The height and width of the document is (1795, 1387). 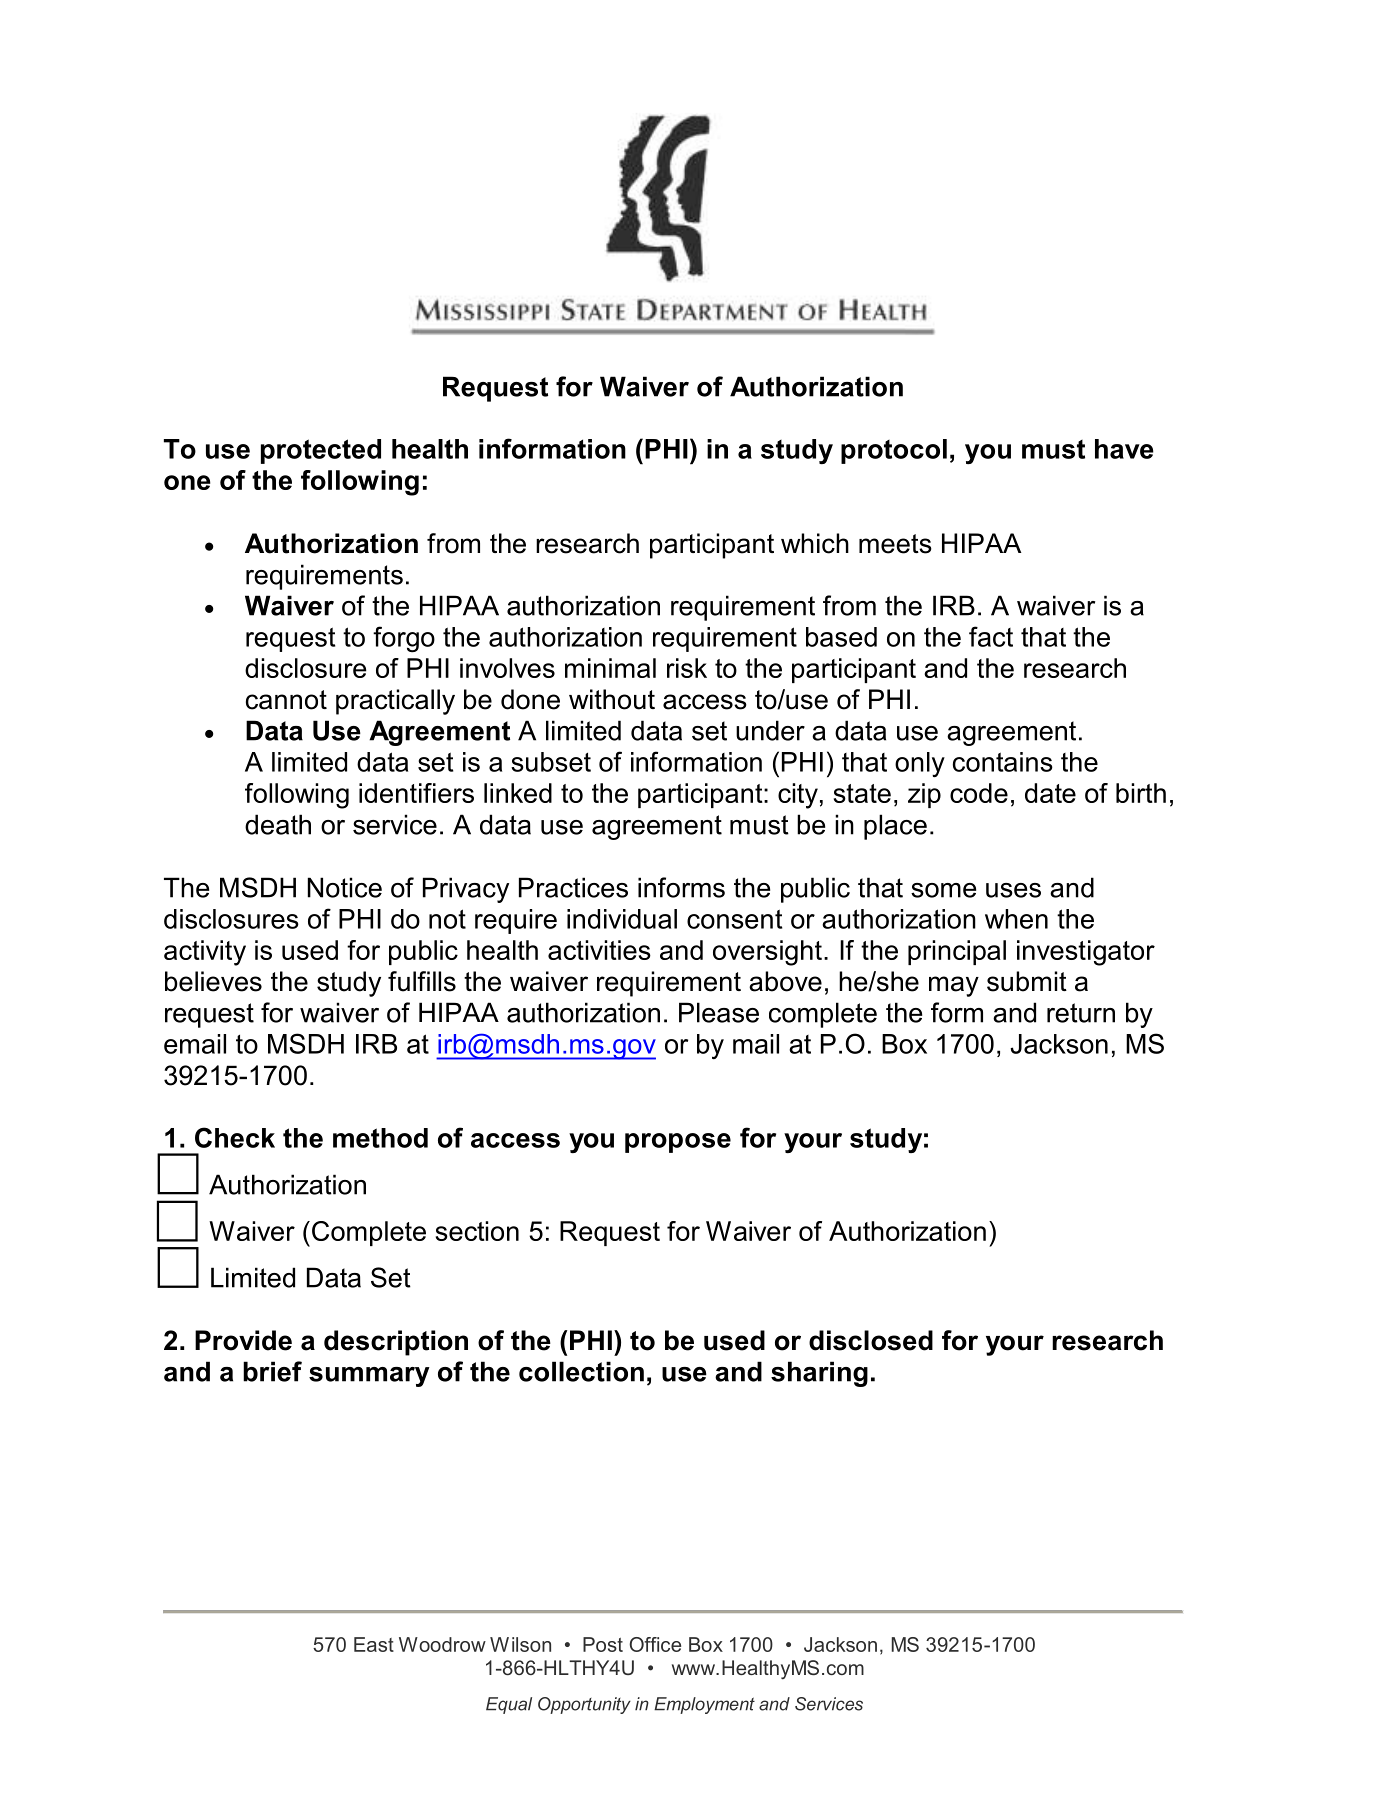 I want to click on Employment, so click(x=704, y=1705).
